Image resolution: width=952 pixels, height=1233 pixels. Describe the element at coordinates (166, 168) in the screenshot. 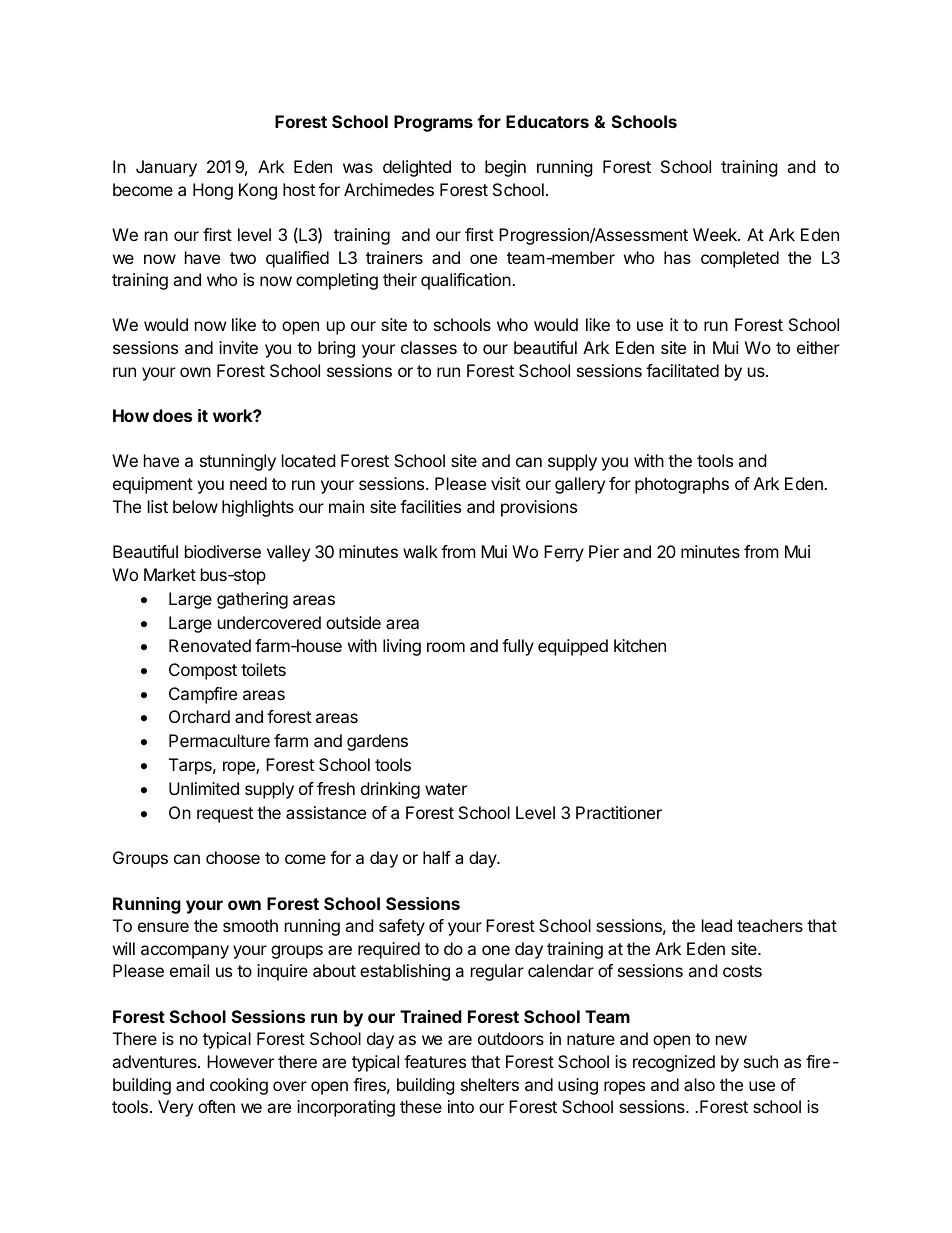

I see `January` at that location.
